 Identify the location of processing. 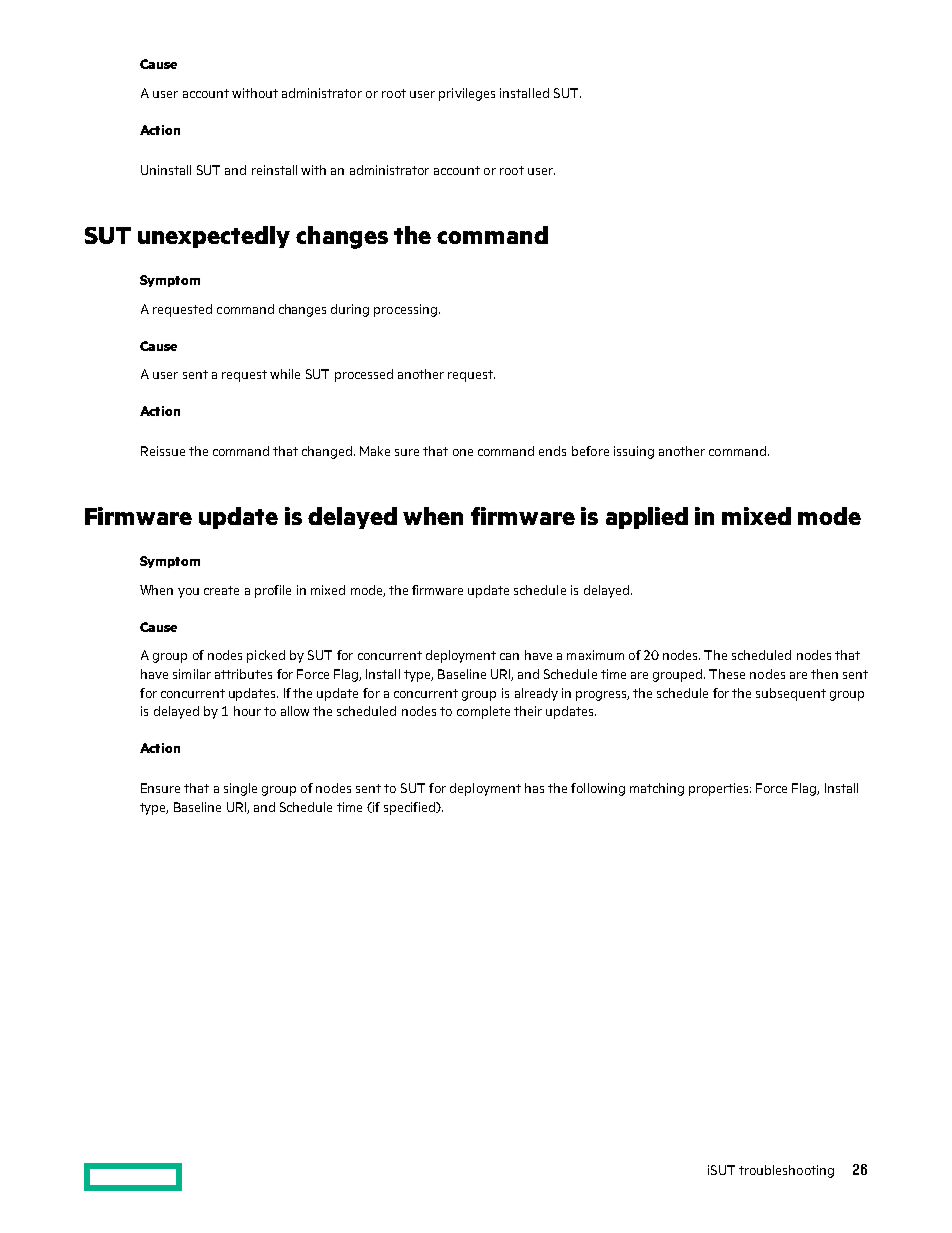
(405, 310).
